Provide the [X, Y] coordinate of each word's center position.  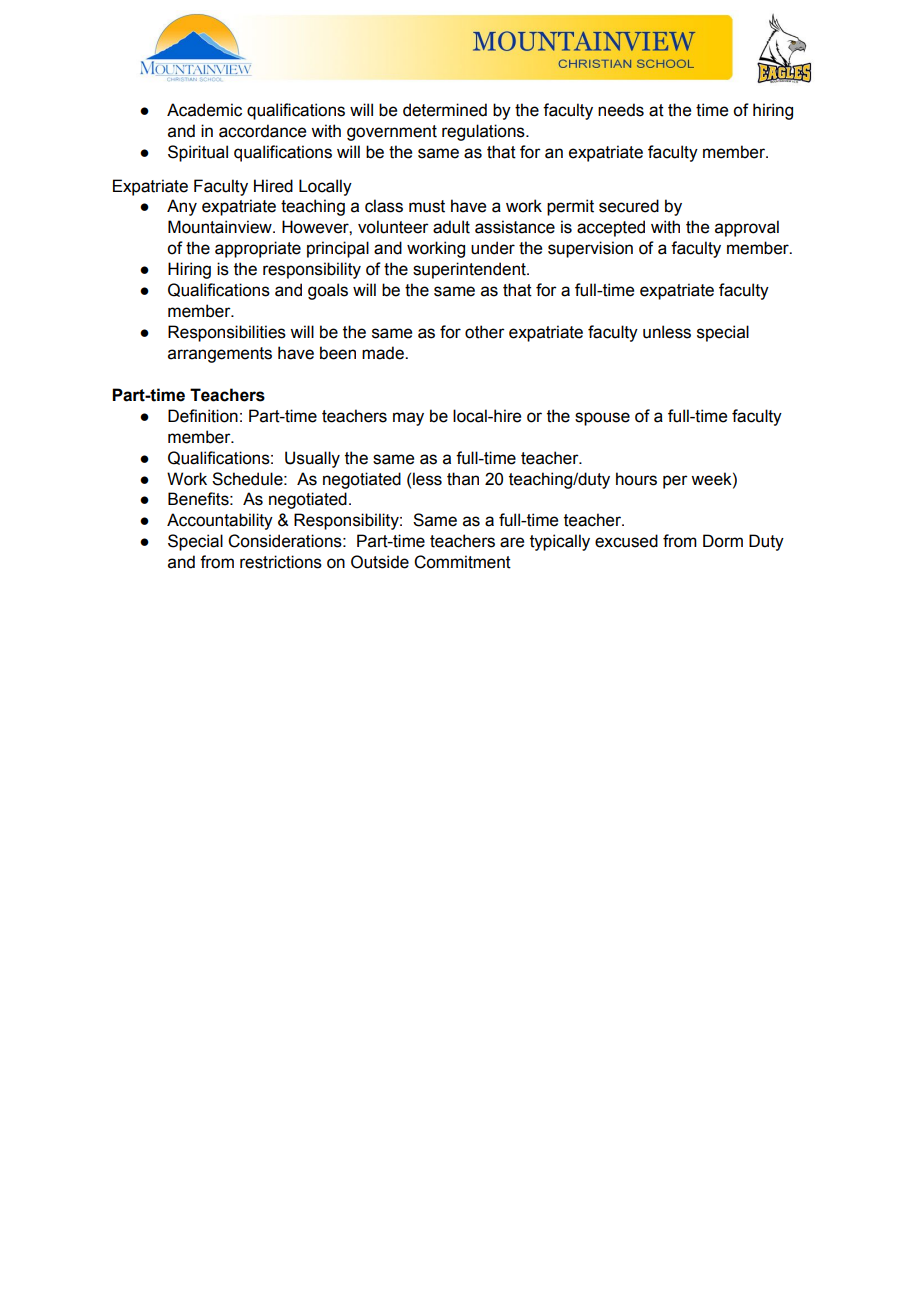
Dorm [723, 541]
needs [621, 110]
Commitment [462, 562]
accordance [262, 131]
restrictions [281, 562]
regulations [484, 132]
